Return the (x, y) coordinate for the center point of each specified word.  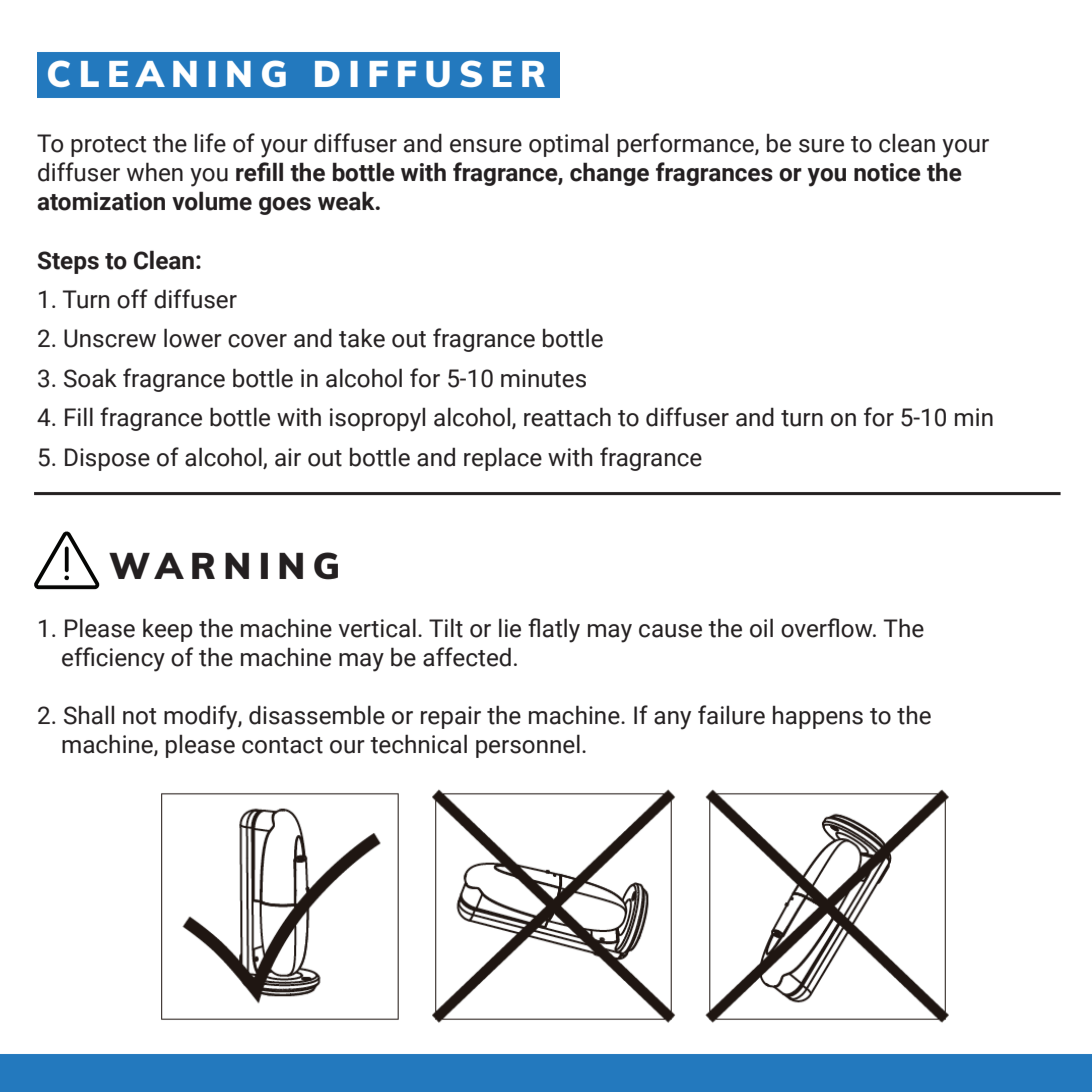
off (132, 299)
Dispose (107, 459)
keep (168, 630)
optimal (568, 145)
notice (887, 172)
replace (503, 459)
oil (761, 628)
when (155, 172)
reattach (567, 417)
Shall (89, 715)
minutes (543, 378)
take (362, 338)
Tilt (446, 628)
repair (451, 717)
